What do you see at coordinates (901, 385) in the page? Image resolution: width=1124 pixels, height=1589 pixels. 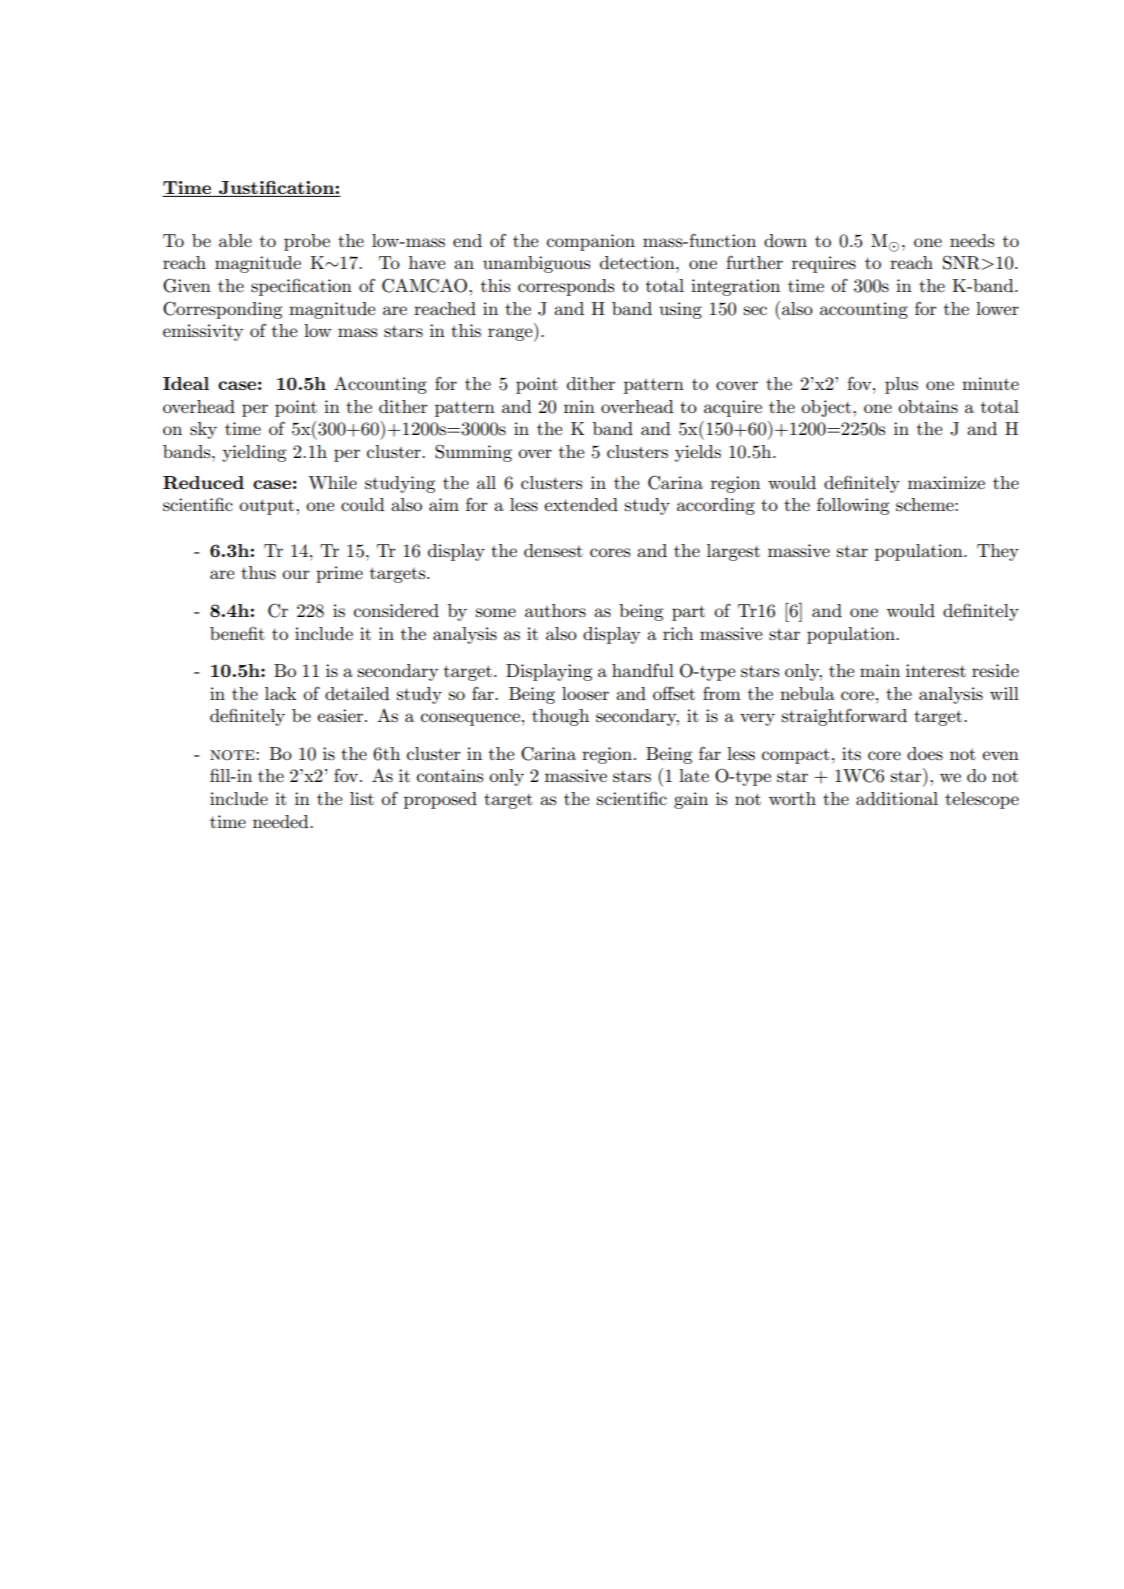 I see `plus` at bounding box center [901, 385].
